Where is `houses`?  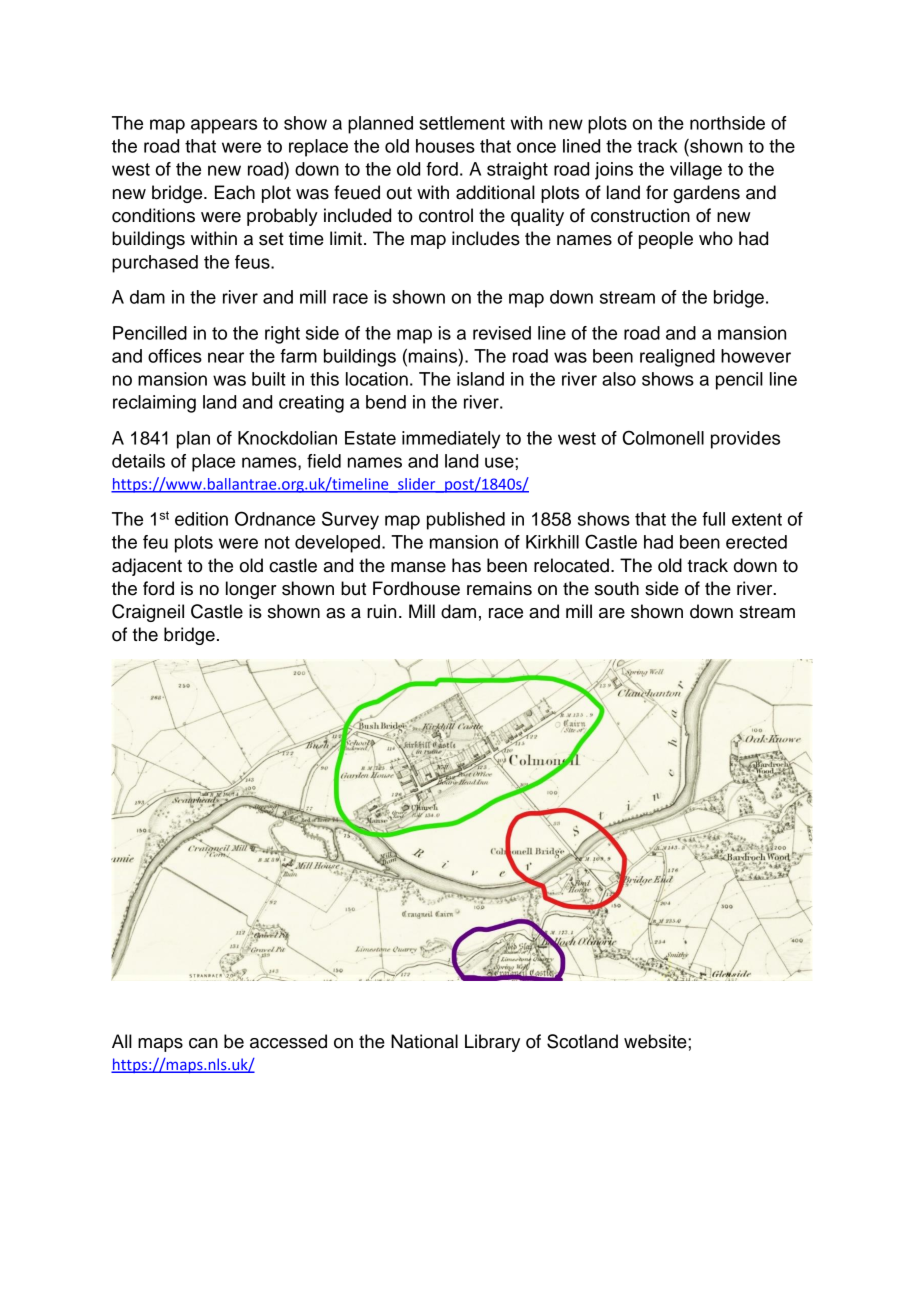
houses is located at coordinates (445, 146).
